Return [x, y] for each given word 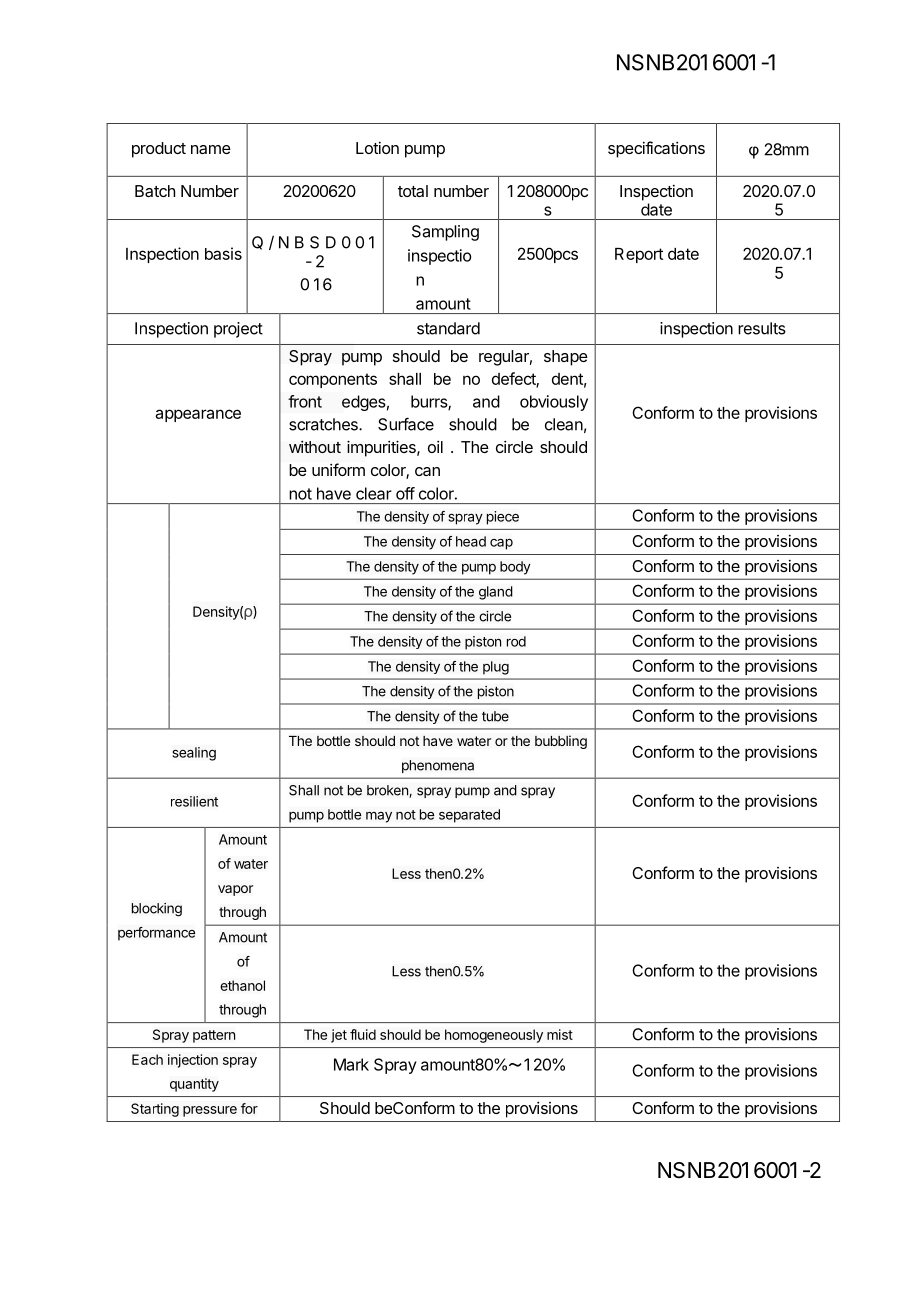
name [211, 149]
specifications [656, 149]
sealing [194, 754]
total [413, 191]
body [515, 568]
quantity [194, 1085]
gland [496, 593]
